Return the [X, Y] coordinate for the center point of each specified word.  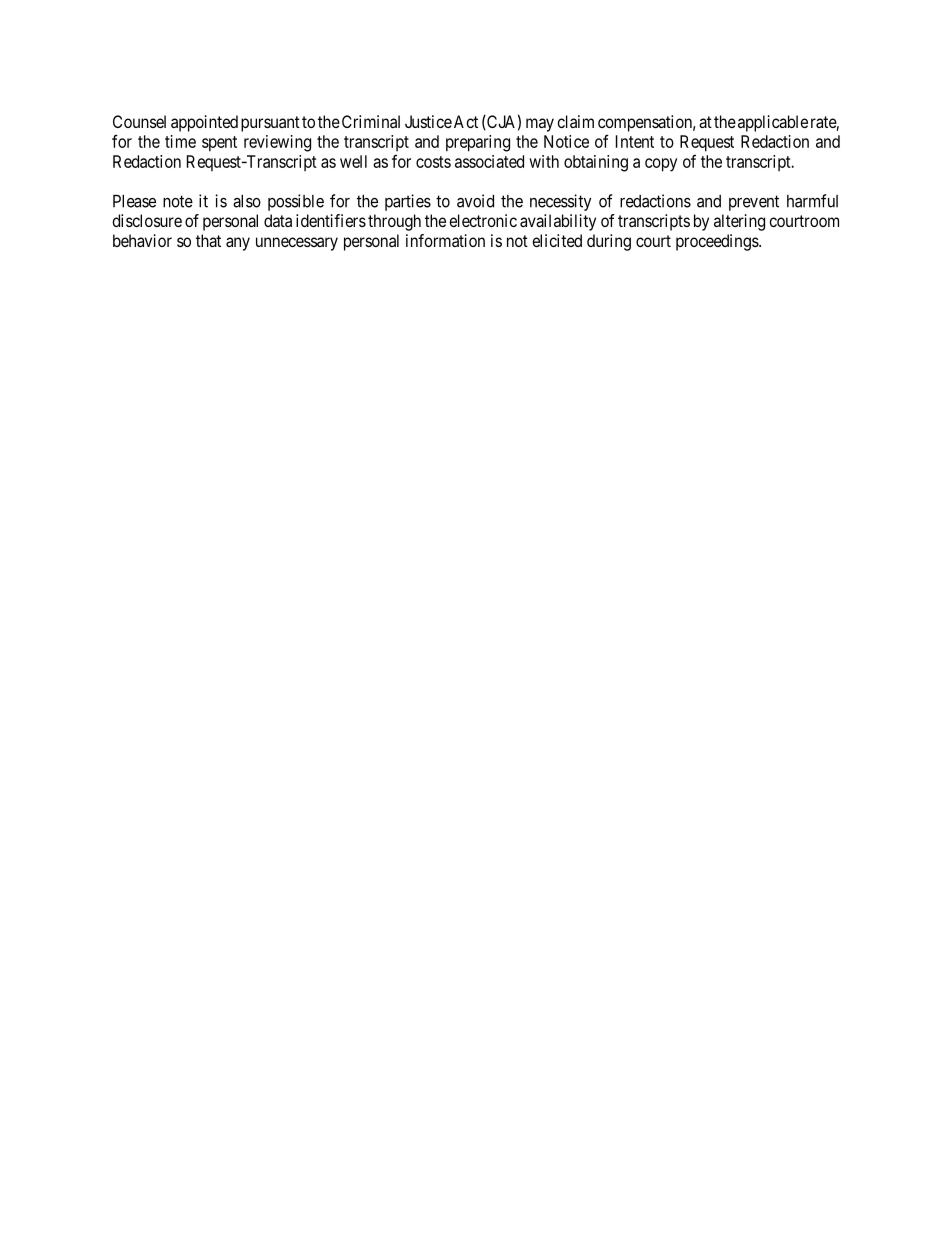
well [353, 161]
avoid [475, 201]
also [247, 201]
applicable [773, 123]
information [445, 240]
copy [661, 165]
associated [489, 161]
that [208, 240]
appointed [204, 123]
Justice [428, 121]
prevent [754, 203]
